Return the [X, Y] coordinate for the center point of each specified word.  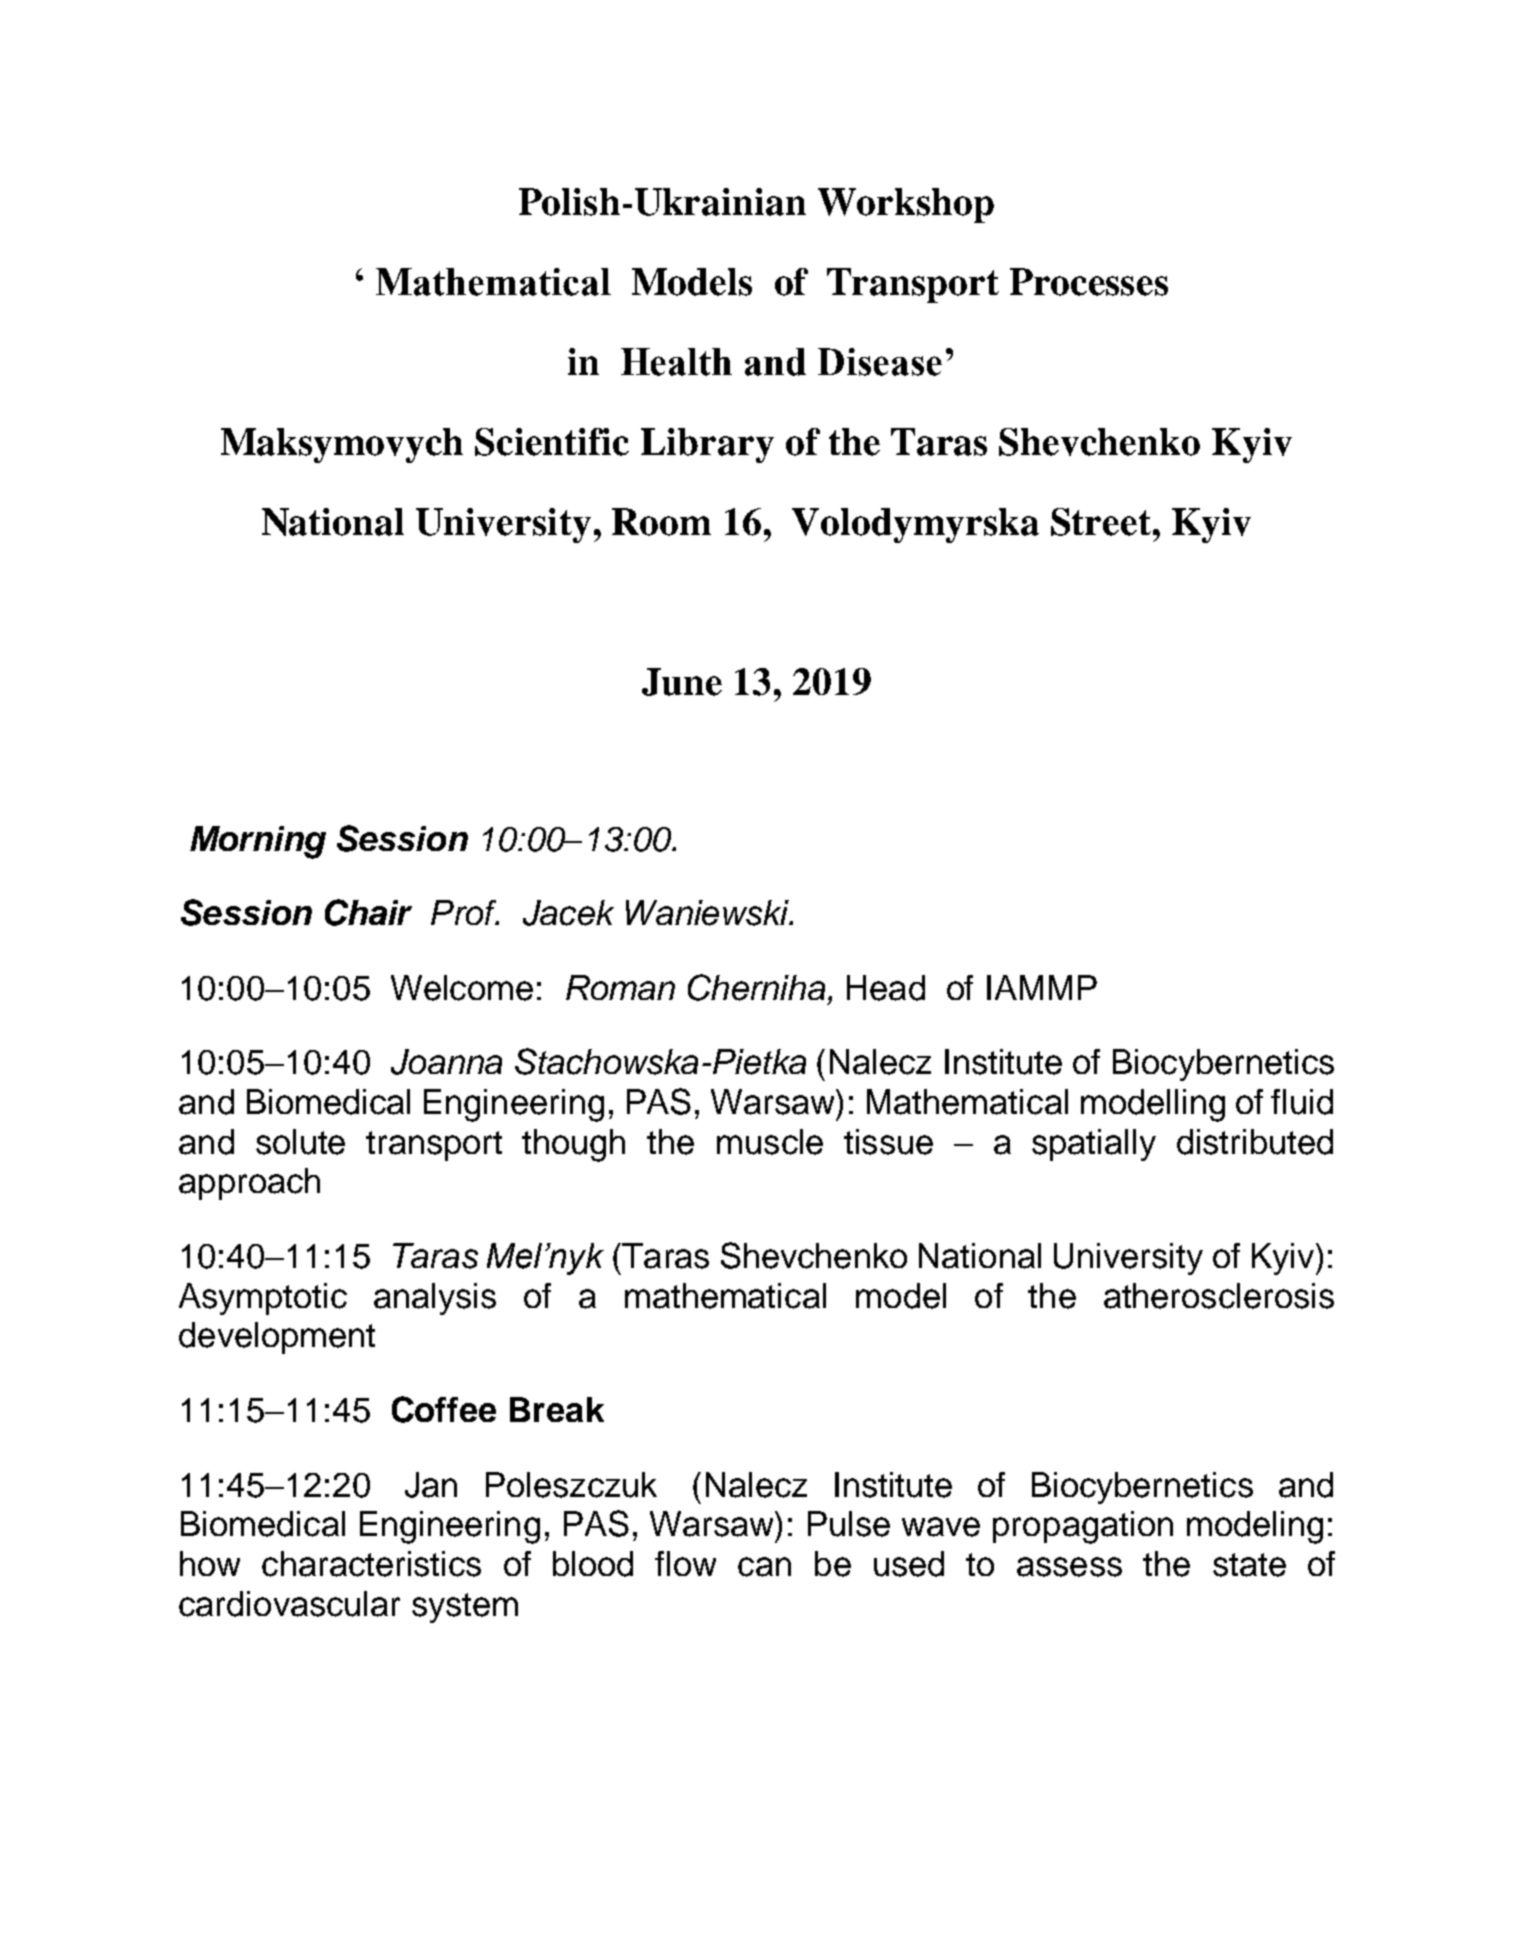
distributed [1255, 1142]
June [682, 682]
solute [300, 1142]
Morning [258, 842]
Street [1101, 522]
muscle [770, 1142]
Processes [1089, 282]
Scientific [552, 442]
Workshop [906, 205]
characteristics [371, 1564]
